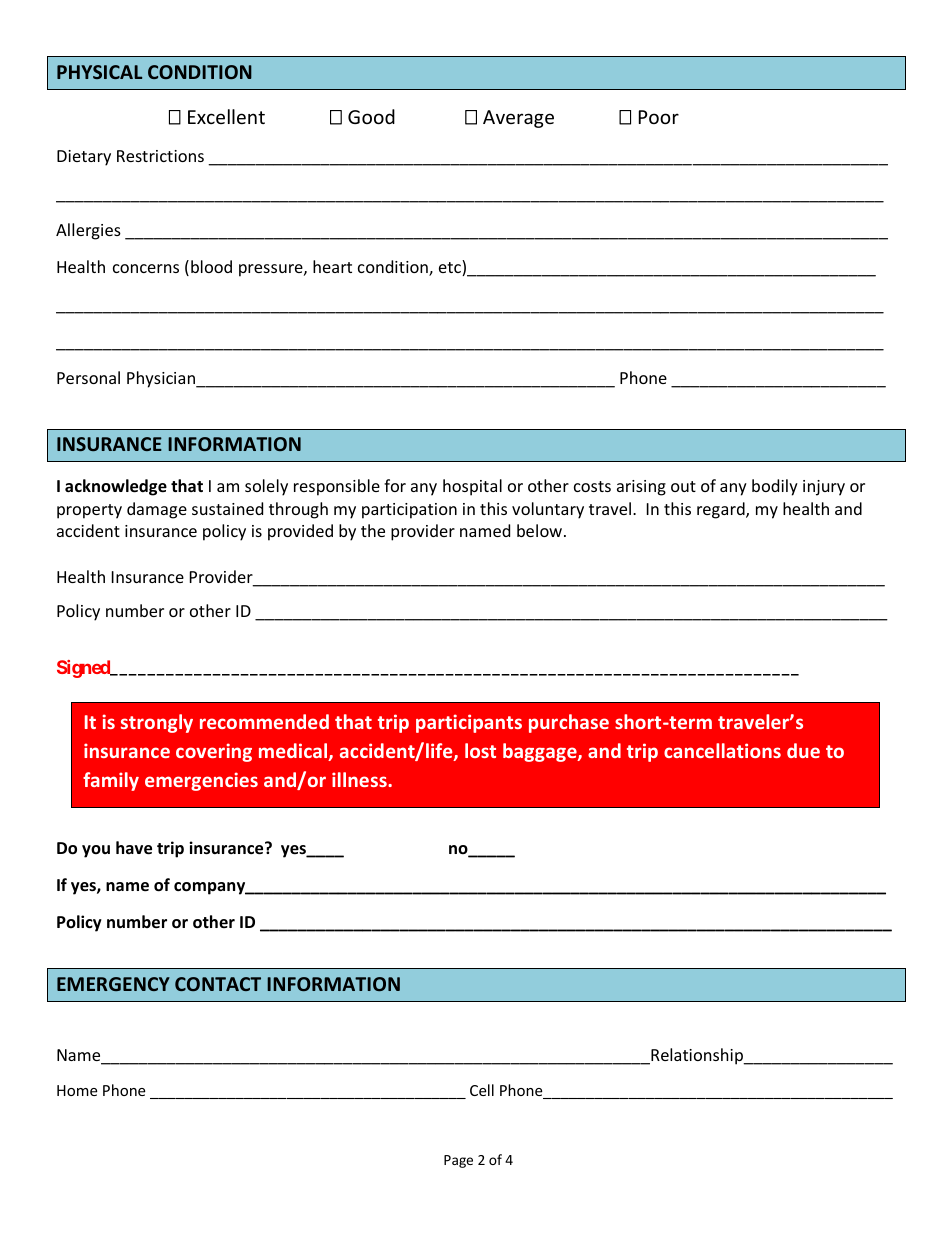 The image size is (952, 1233). What do you see at coordinates (458, 1161) in the screenshot?
I see `Page` at bounding box center [458, 1161].
